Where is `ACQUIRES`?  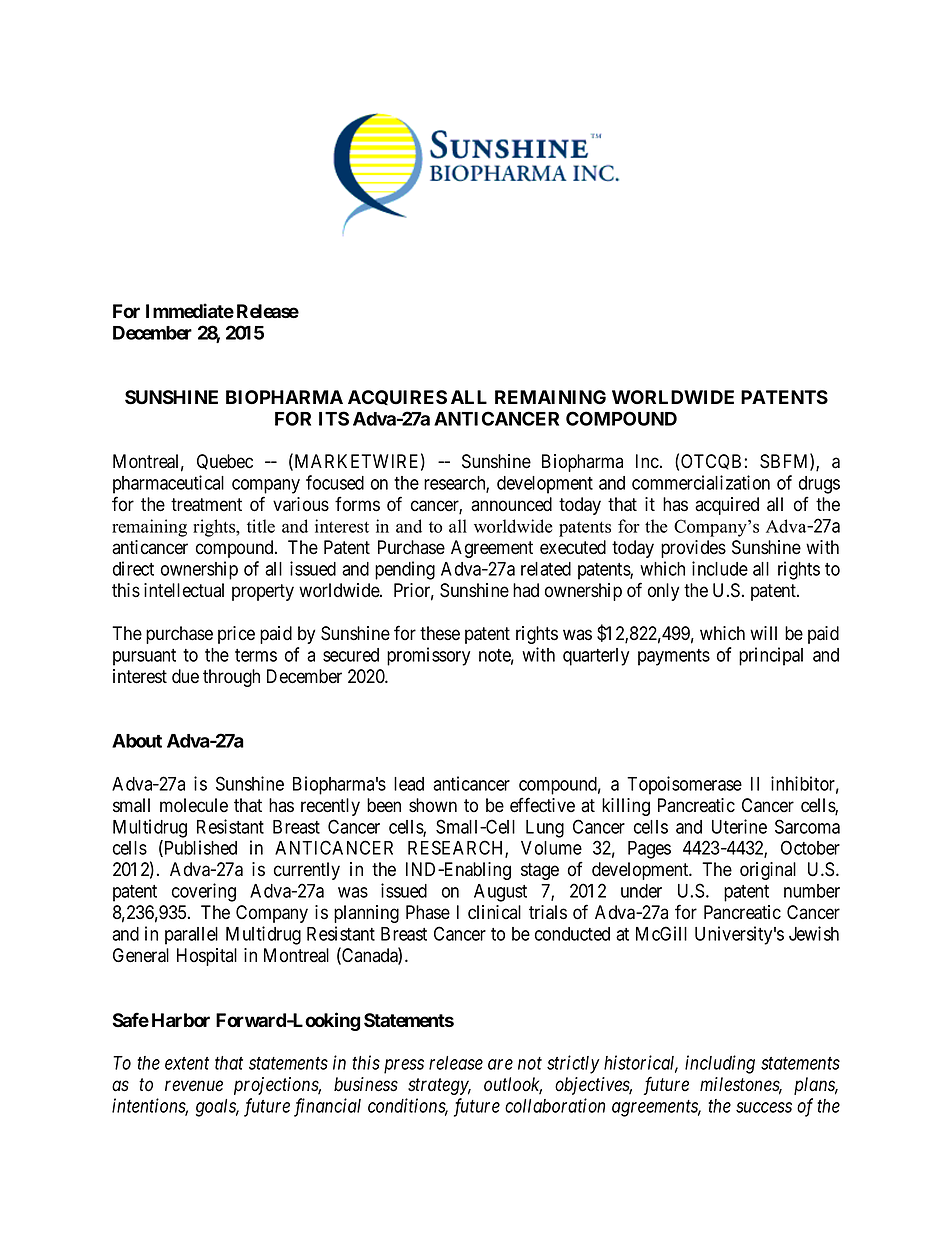 ACQUIRES is located at coordinates (397, 397).
